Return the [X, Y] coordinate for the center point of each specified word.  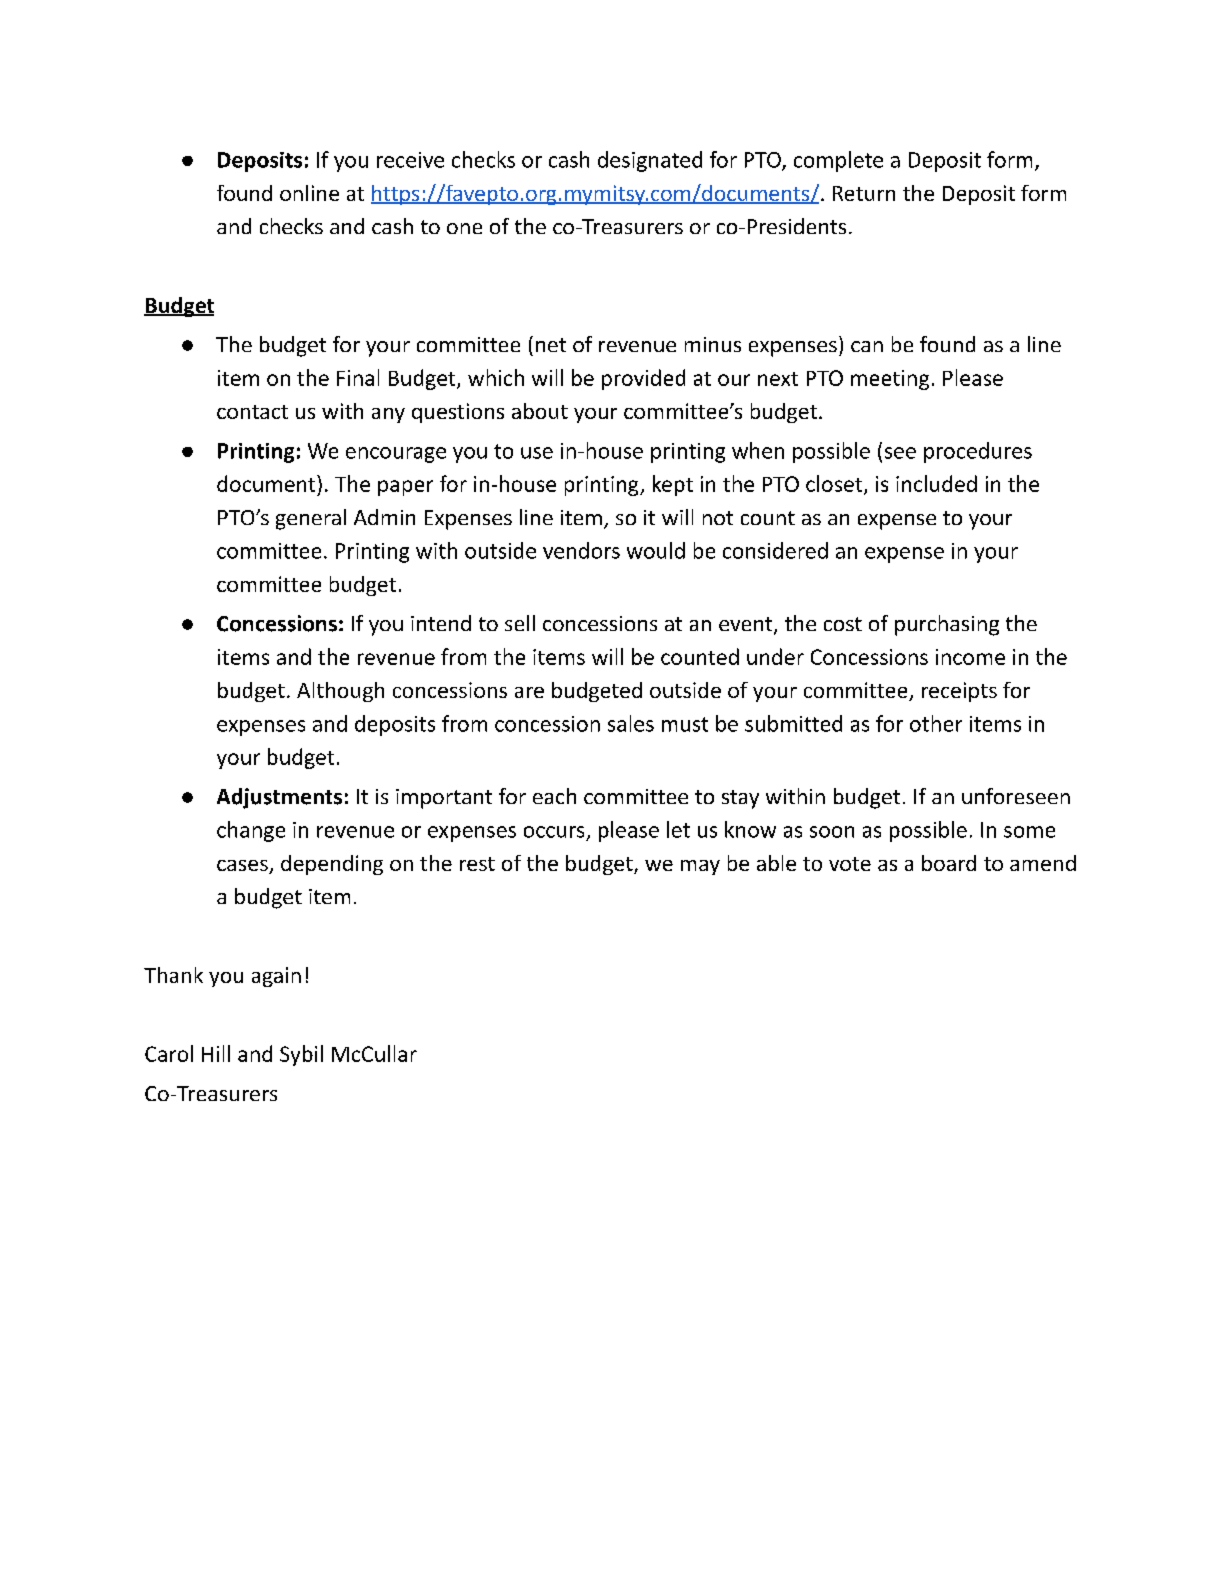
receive [410, 160]
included [936, 483]
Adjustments [279, 798]
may [700, 867]
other [936, 723]
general [311, 519]
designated [650, 161]
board [949, 863]
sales [631, 723]
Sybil [301, 1055]
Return [864, 193]
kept [673, 485]
